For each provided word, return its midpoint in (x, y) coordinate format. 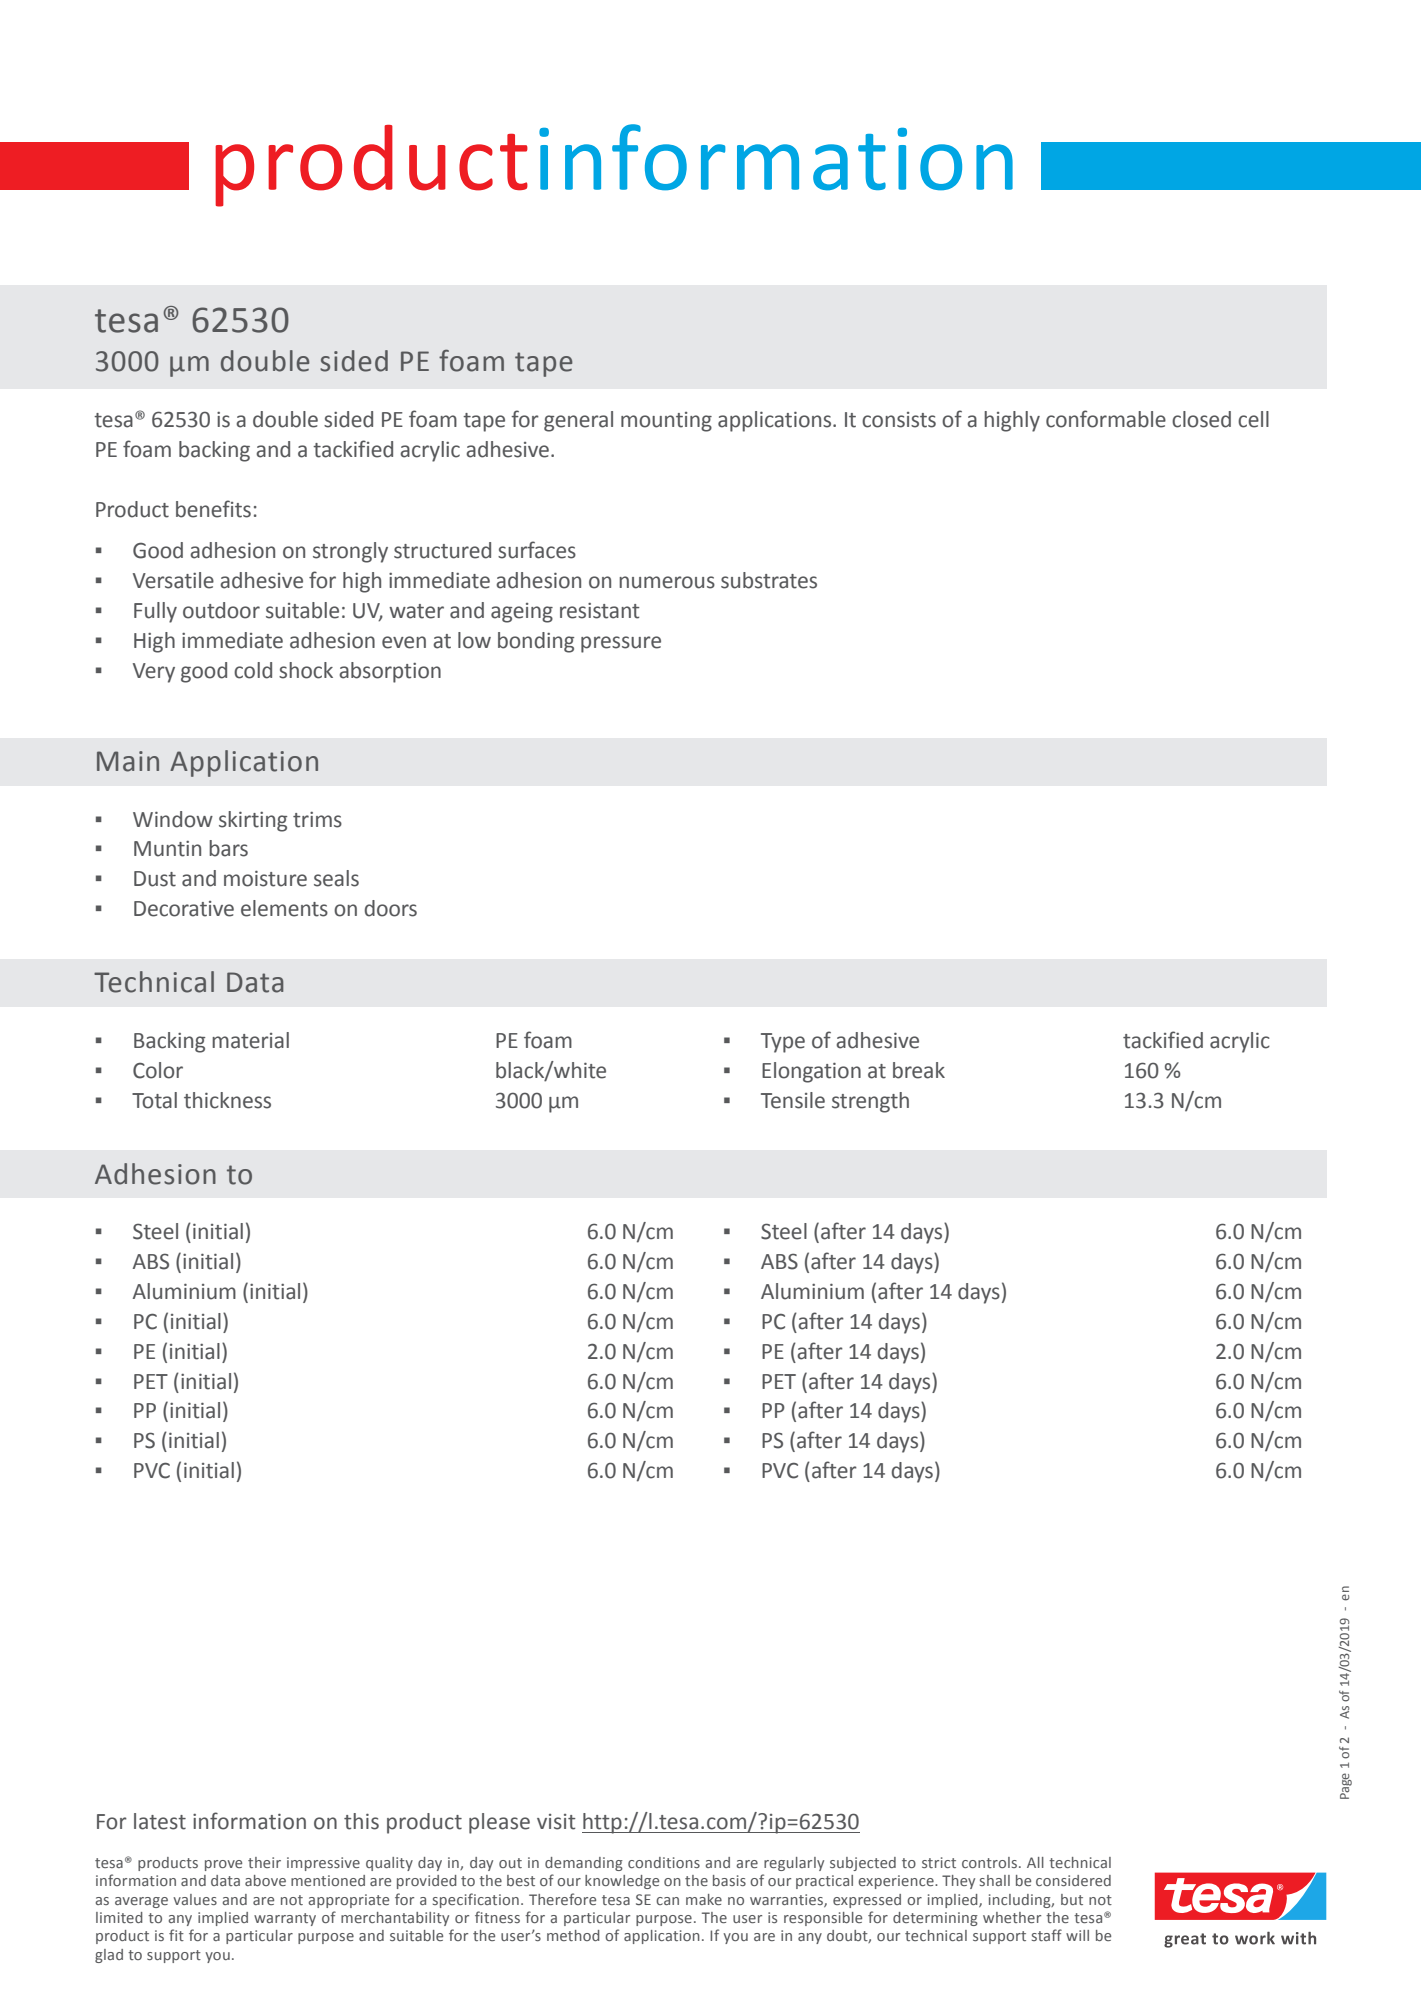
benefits (213, 509)
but (1072, 1899)
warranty (285, 1919)
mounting (666, 422)
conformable (1106, 419)
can (667, 1901)
